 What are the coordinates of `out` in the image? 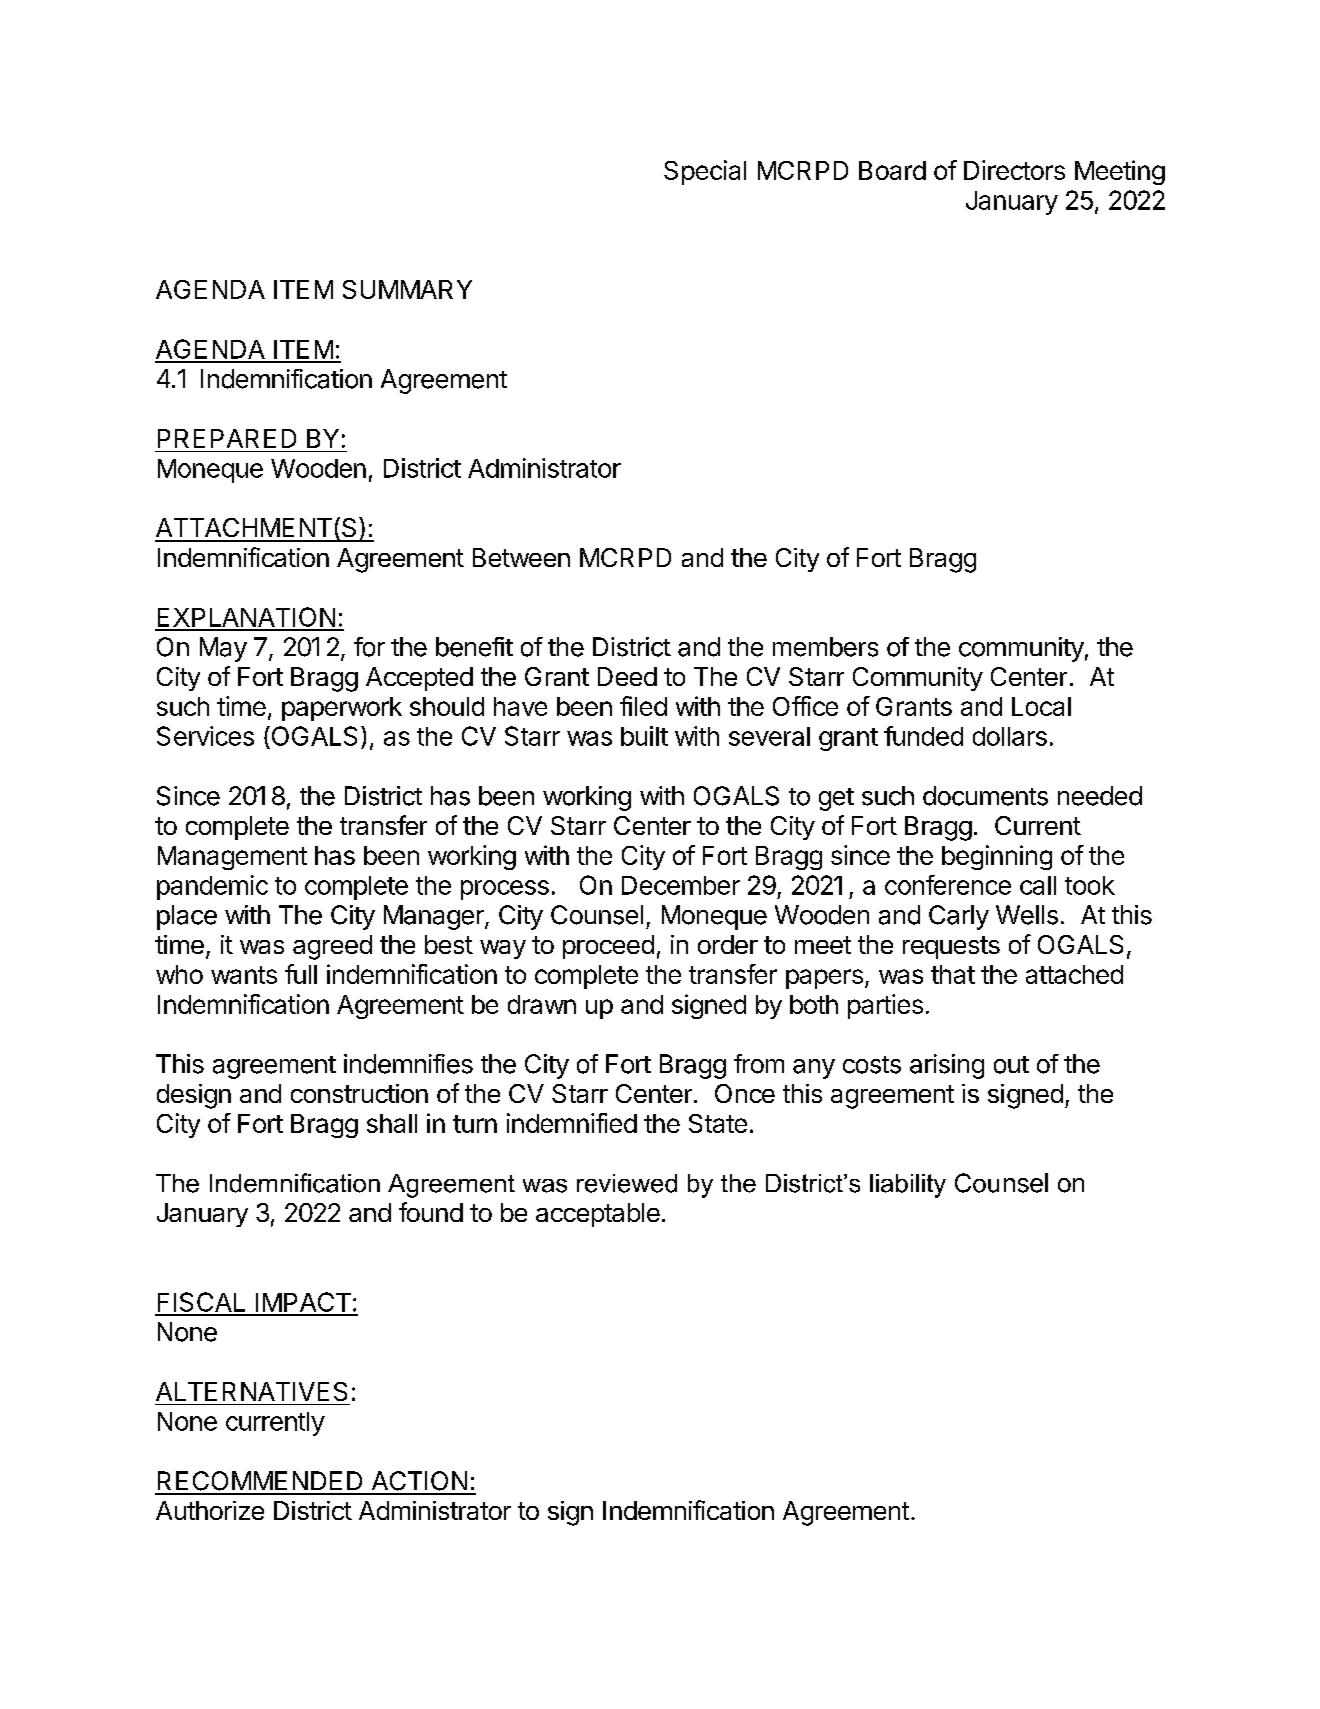 It's located at (1011, 1065).
